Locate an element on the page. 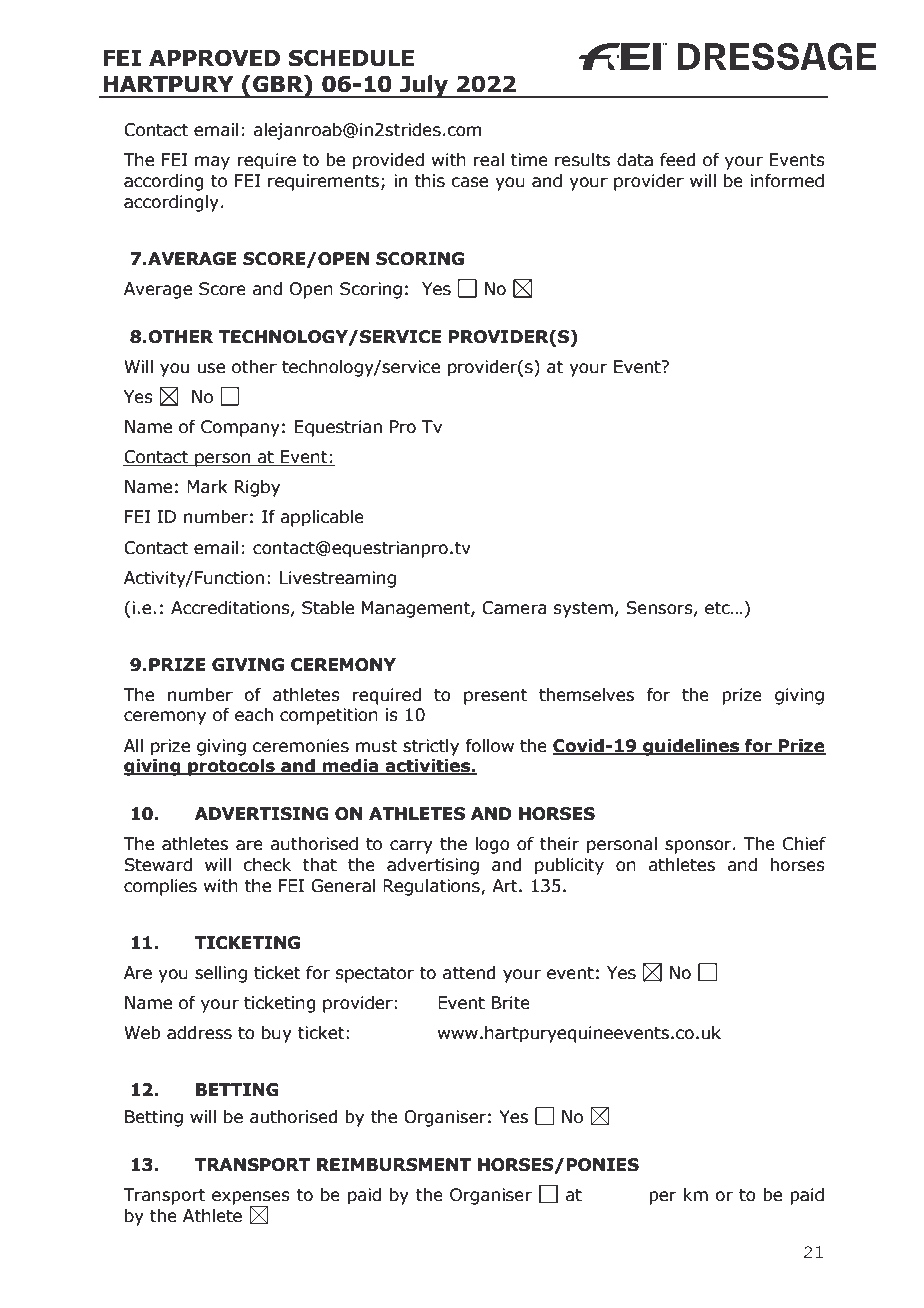 Image resolution: width=924 pixels, height=1308 pixels. feed is located at coordinates (678, 160).
